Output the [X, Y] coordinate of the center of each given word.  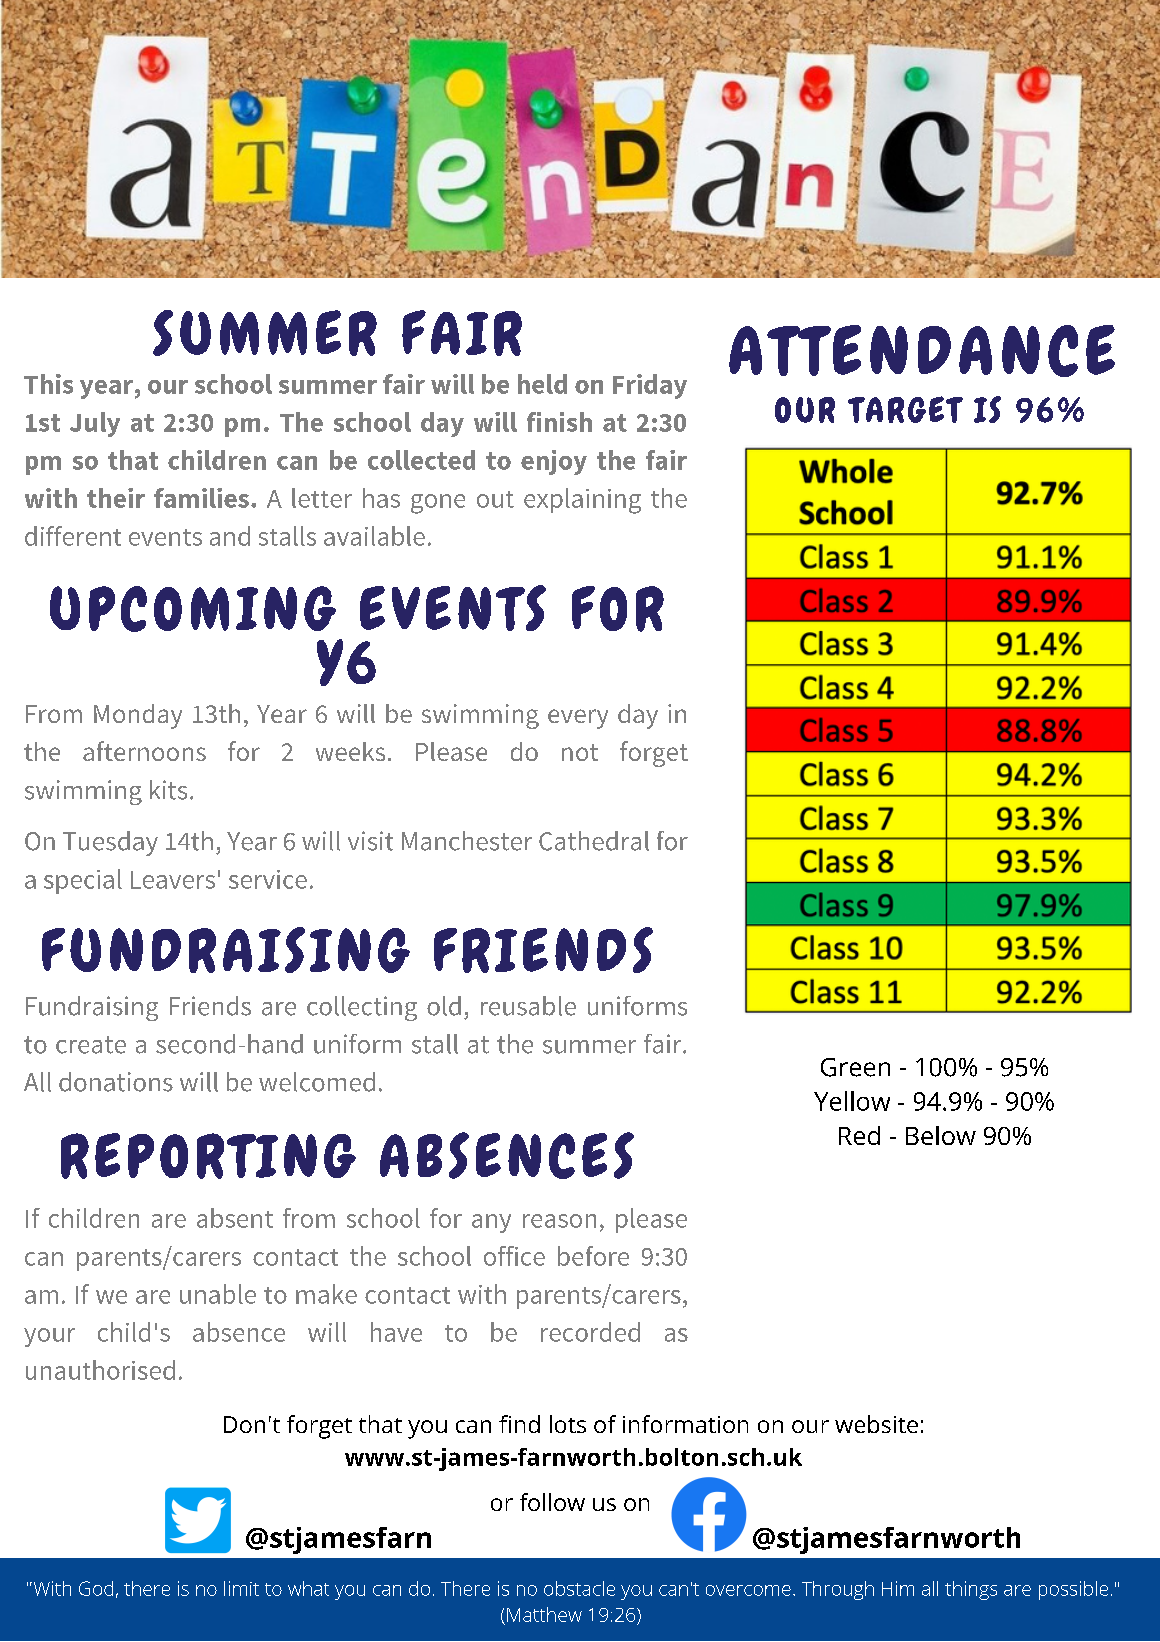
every [578, 719]
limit [241, 1588]
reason [559, 1221]
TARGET [905, 409]
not [580, 752]
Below [941, 1135]
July [95, 424]
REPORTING [208, 1156]
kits [168, 790]
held [542, 384]
